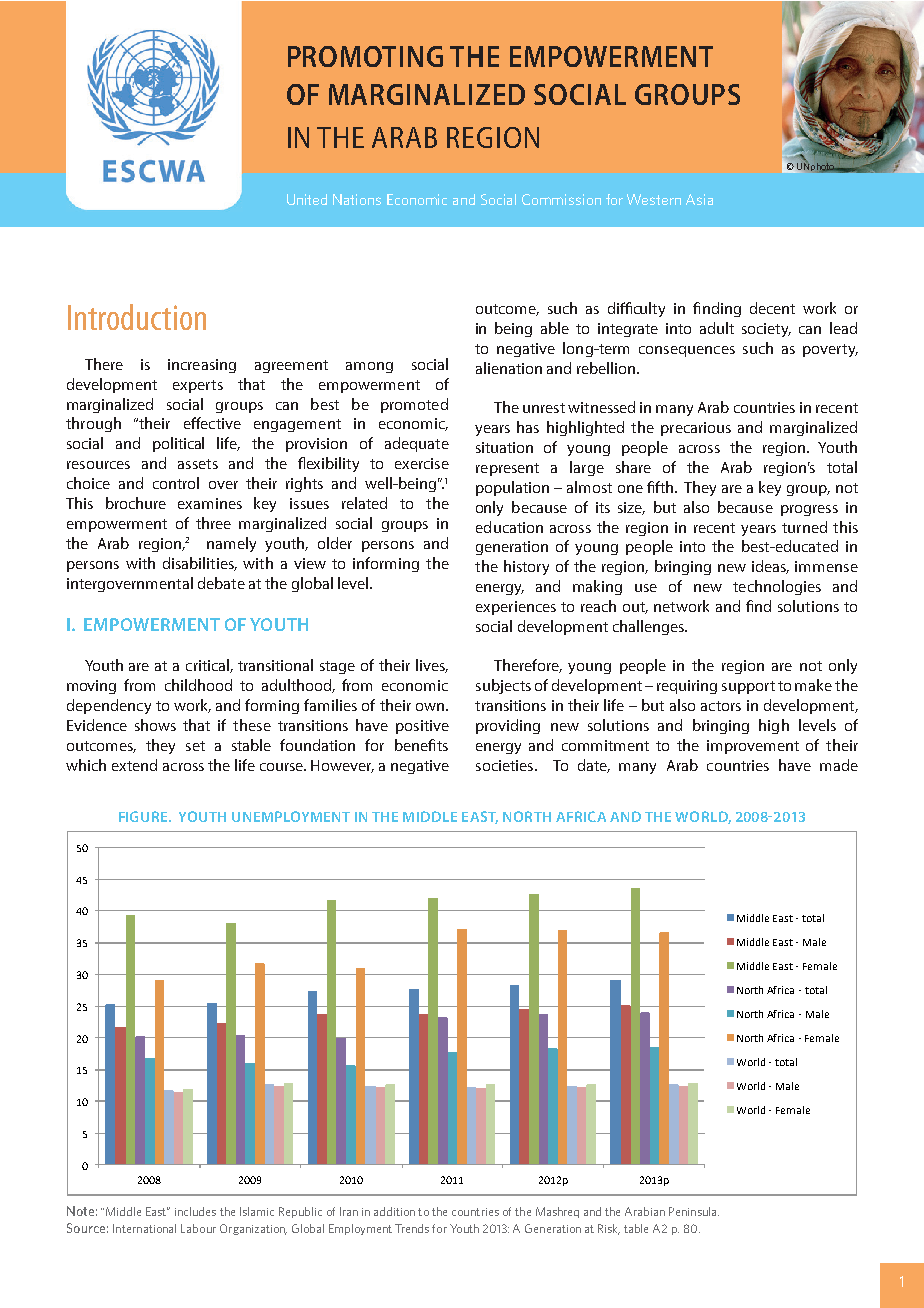 The image size is (924, 1308). What do you see at coordinates (195, 1211) in the screenshot?
I see `includes` at bounding box center [195, 1211].
